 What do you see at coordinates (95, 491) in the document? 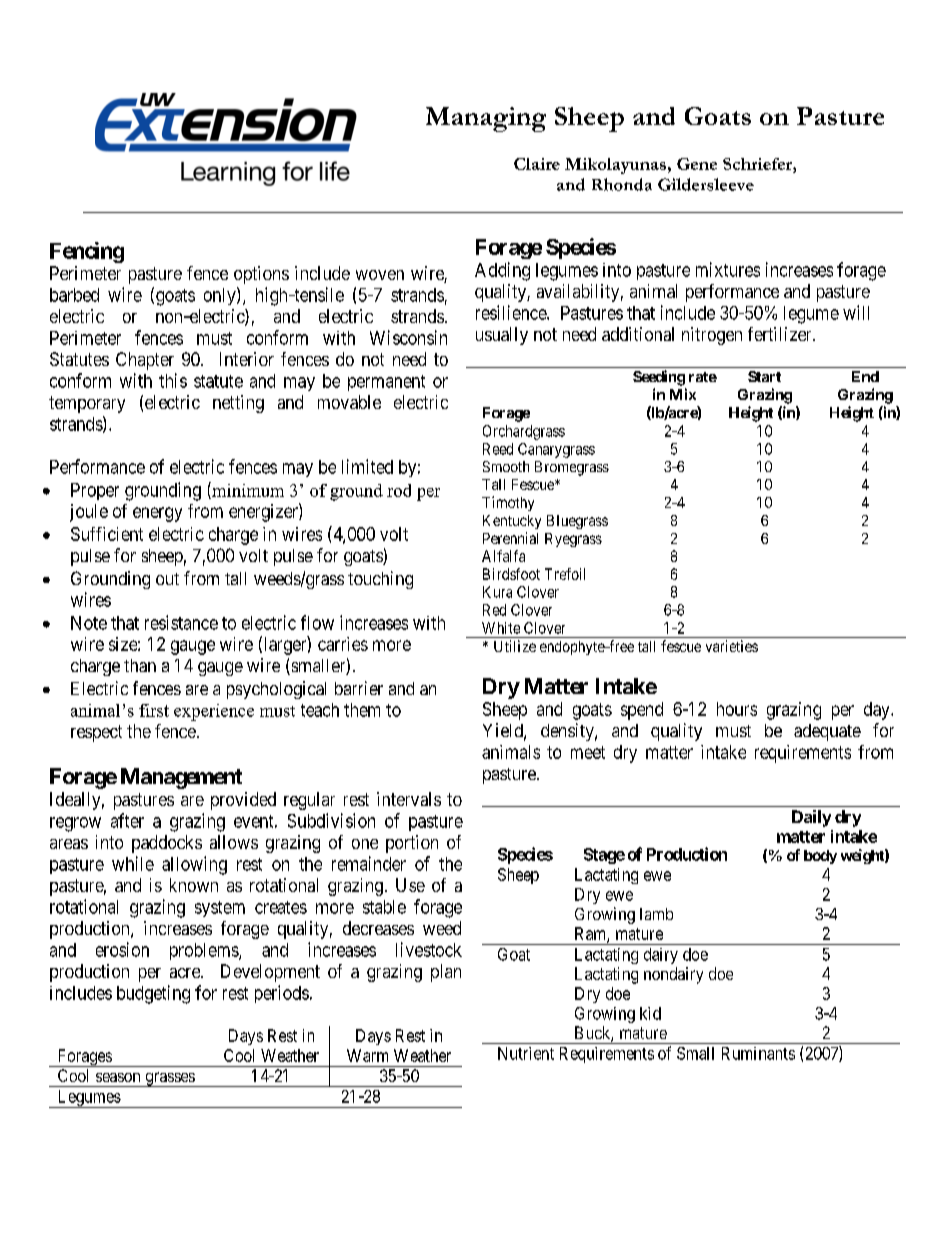
I see `Proper` at bounding box center [95, 491].
